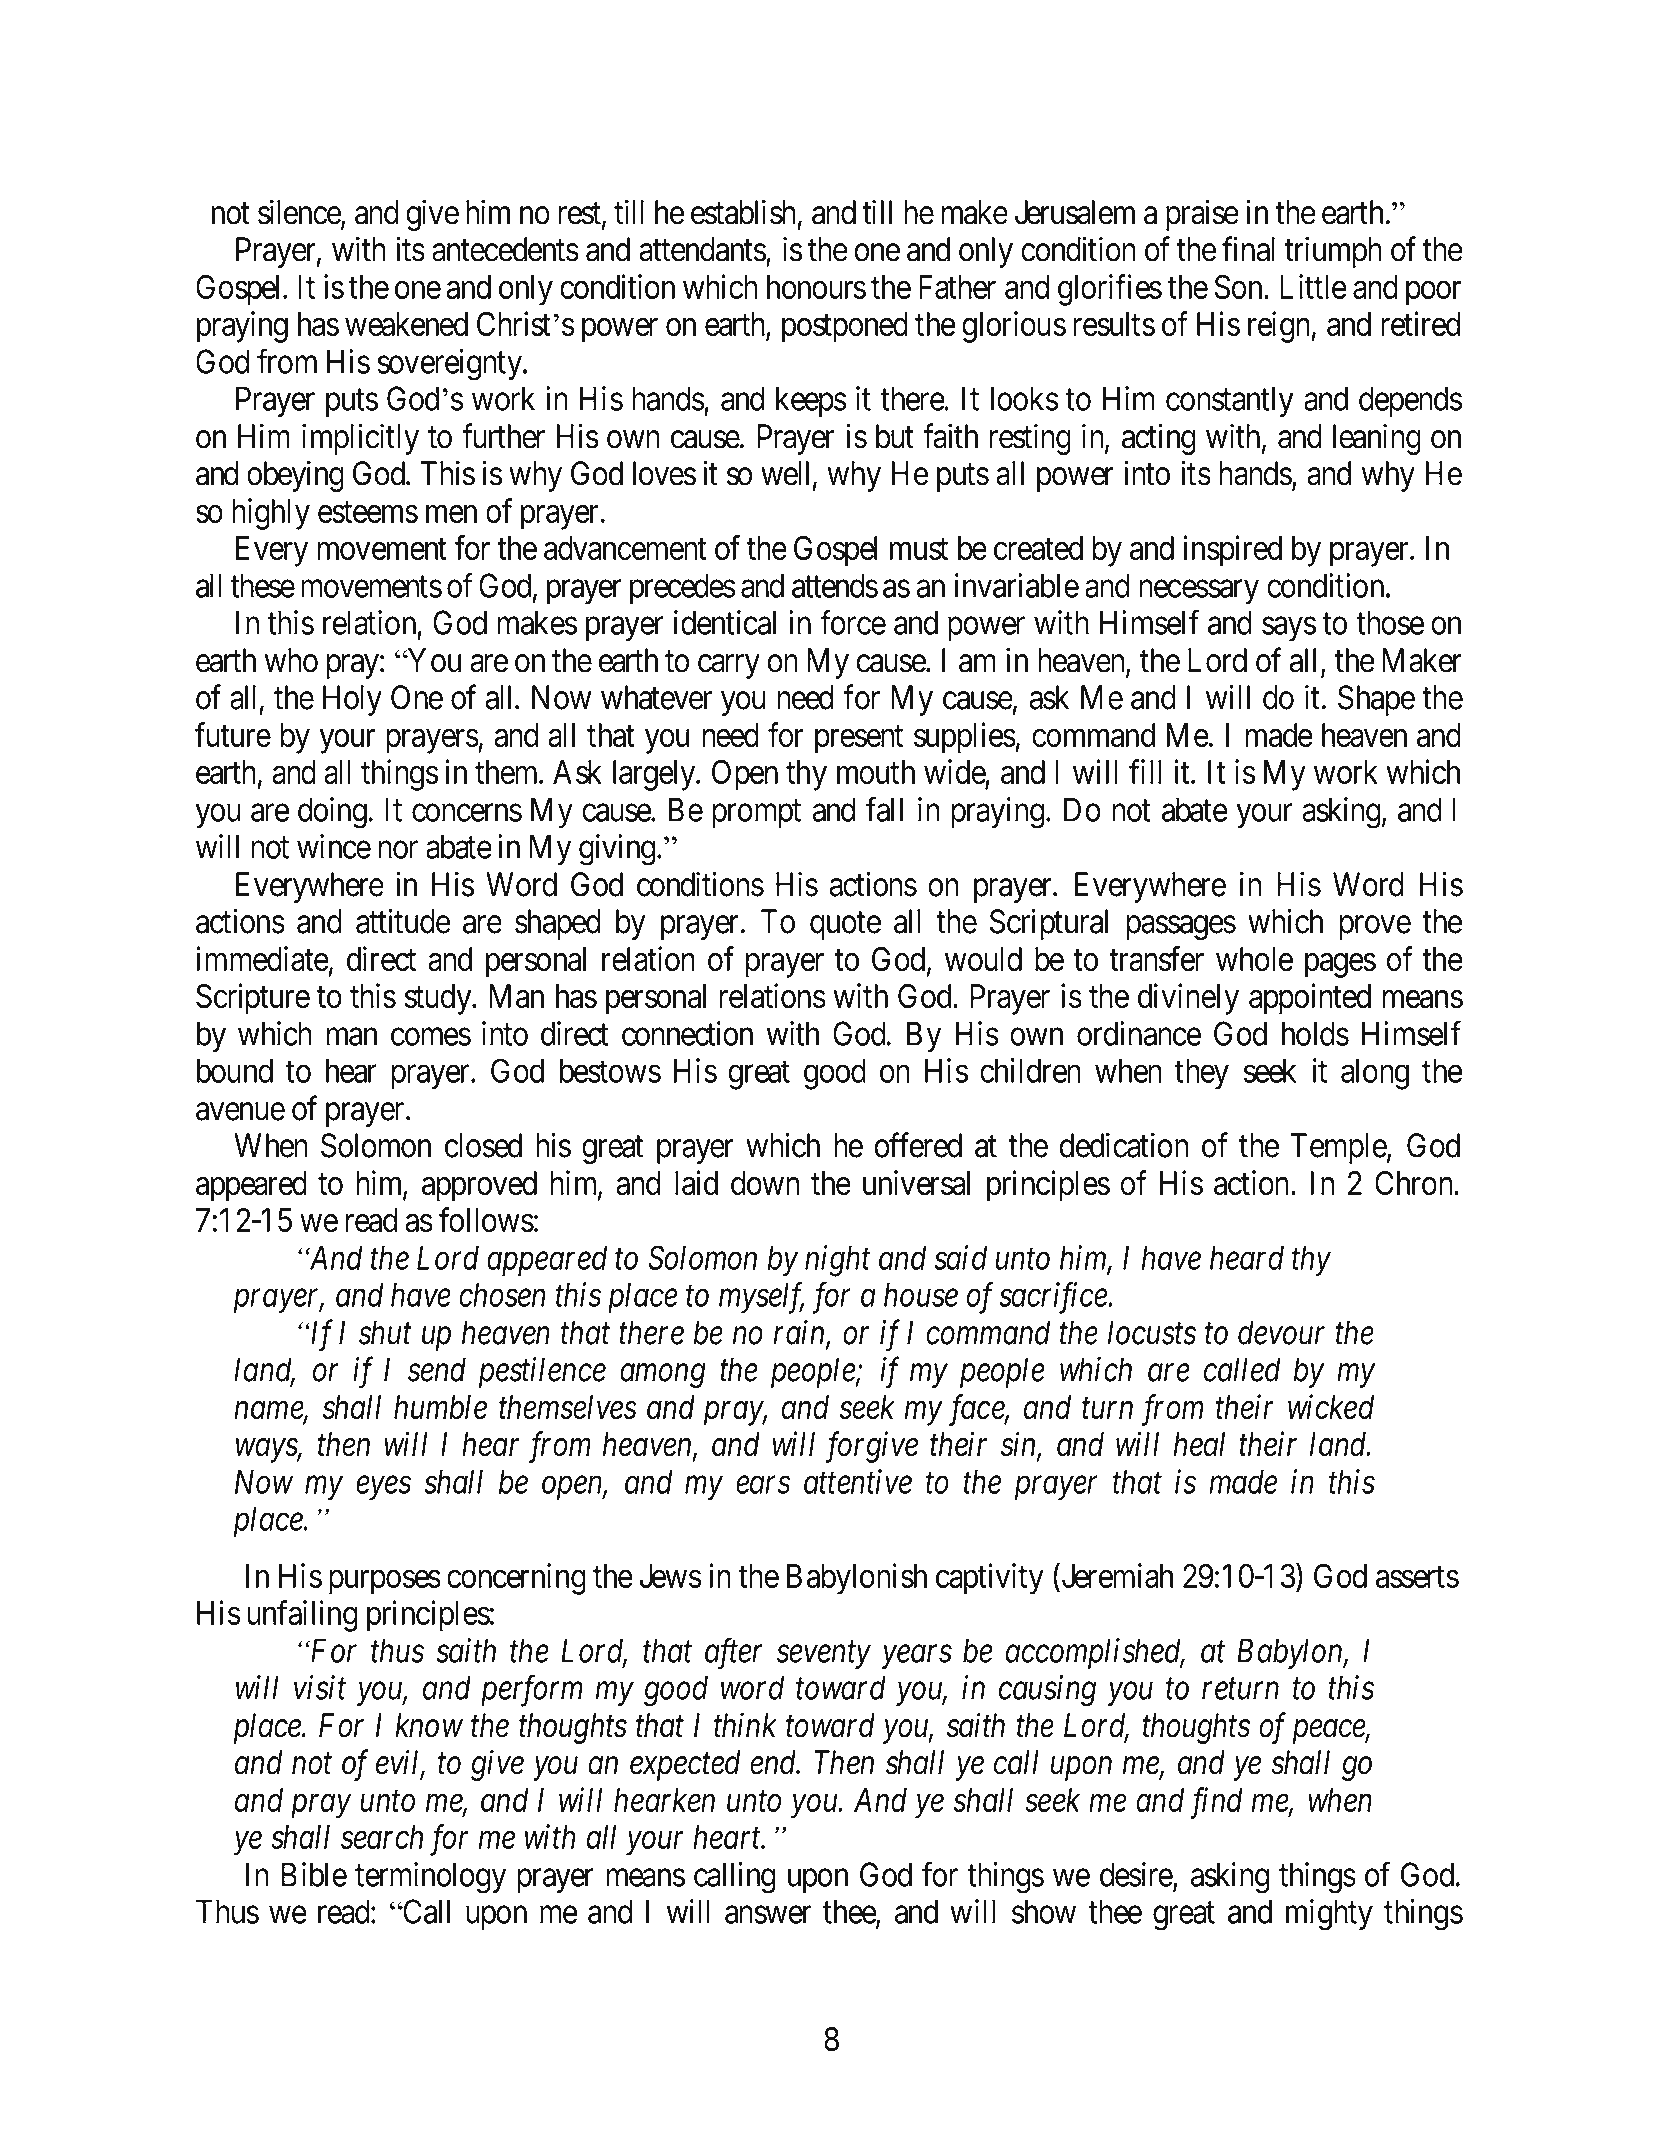 The image size is (1656, 2143). I want to click on weakened, so click(406, 324).
